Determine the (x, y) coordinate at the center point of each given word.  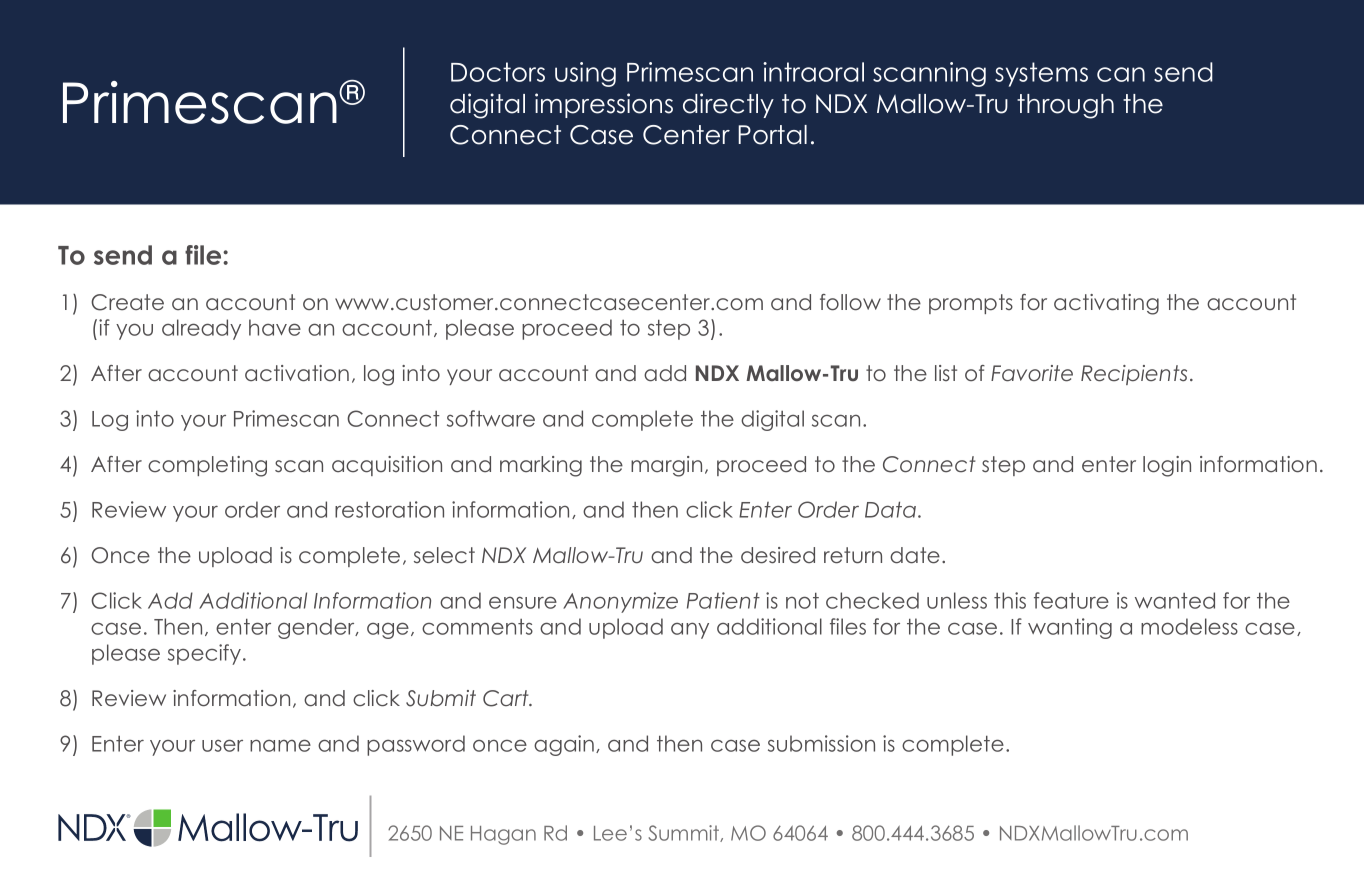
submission (821, 743)
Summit (685, 833)
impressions (604, 105)
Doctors (498, 72)
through (1065, 106)
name (280, 745)
